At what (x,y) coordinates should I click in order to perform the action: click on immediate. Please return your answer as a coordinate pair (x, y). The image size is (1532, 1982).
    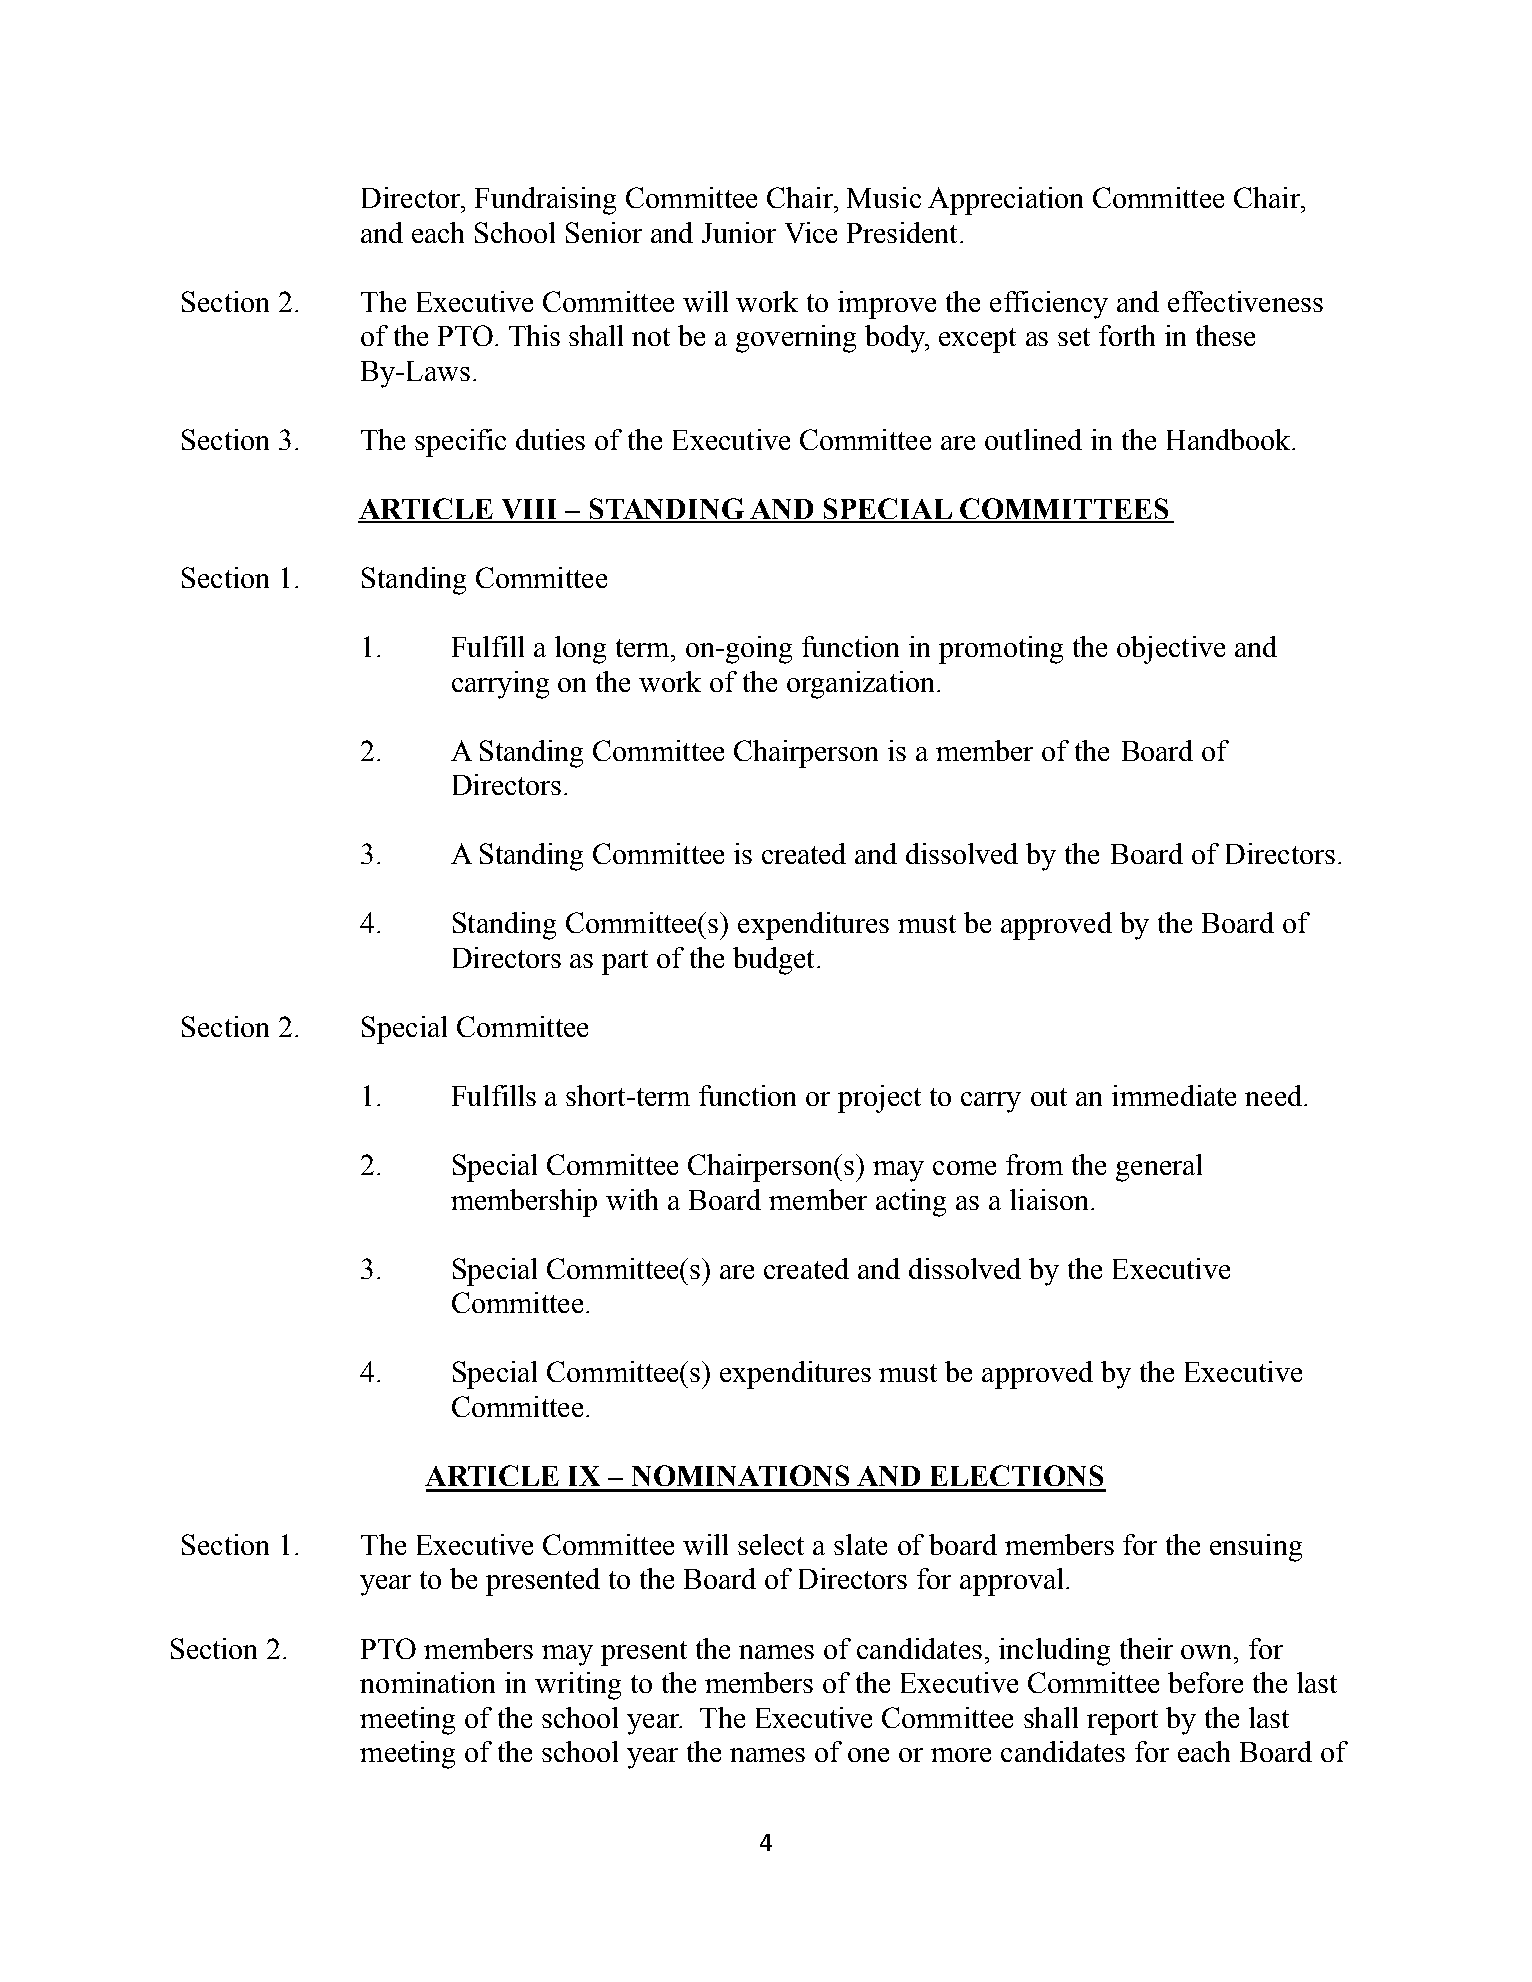
    Looking at the image, I should click on (1174, 1095).
